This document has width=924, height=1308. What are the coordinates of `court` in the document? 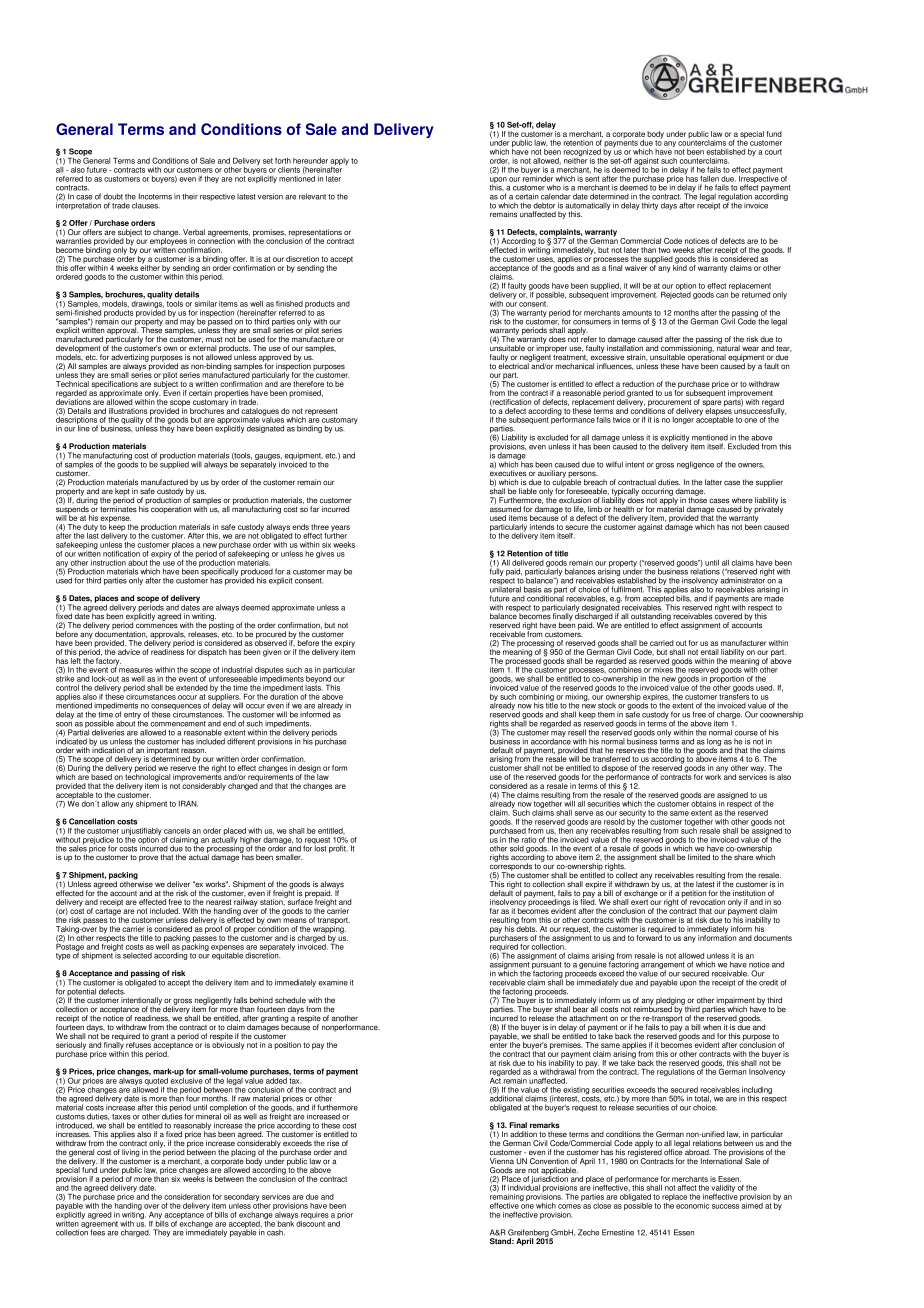 It's located at (773, 152).
